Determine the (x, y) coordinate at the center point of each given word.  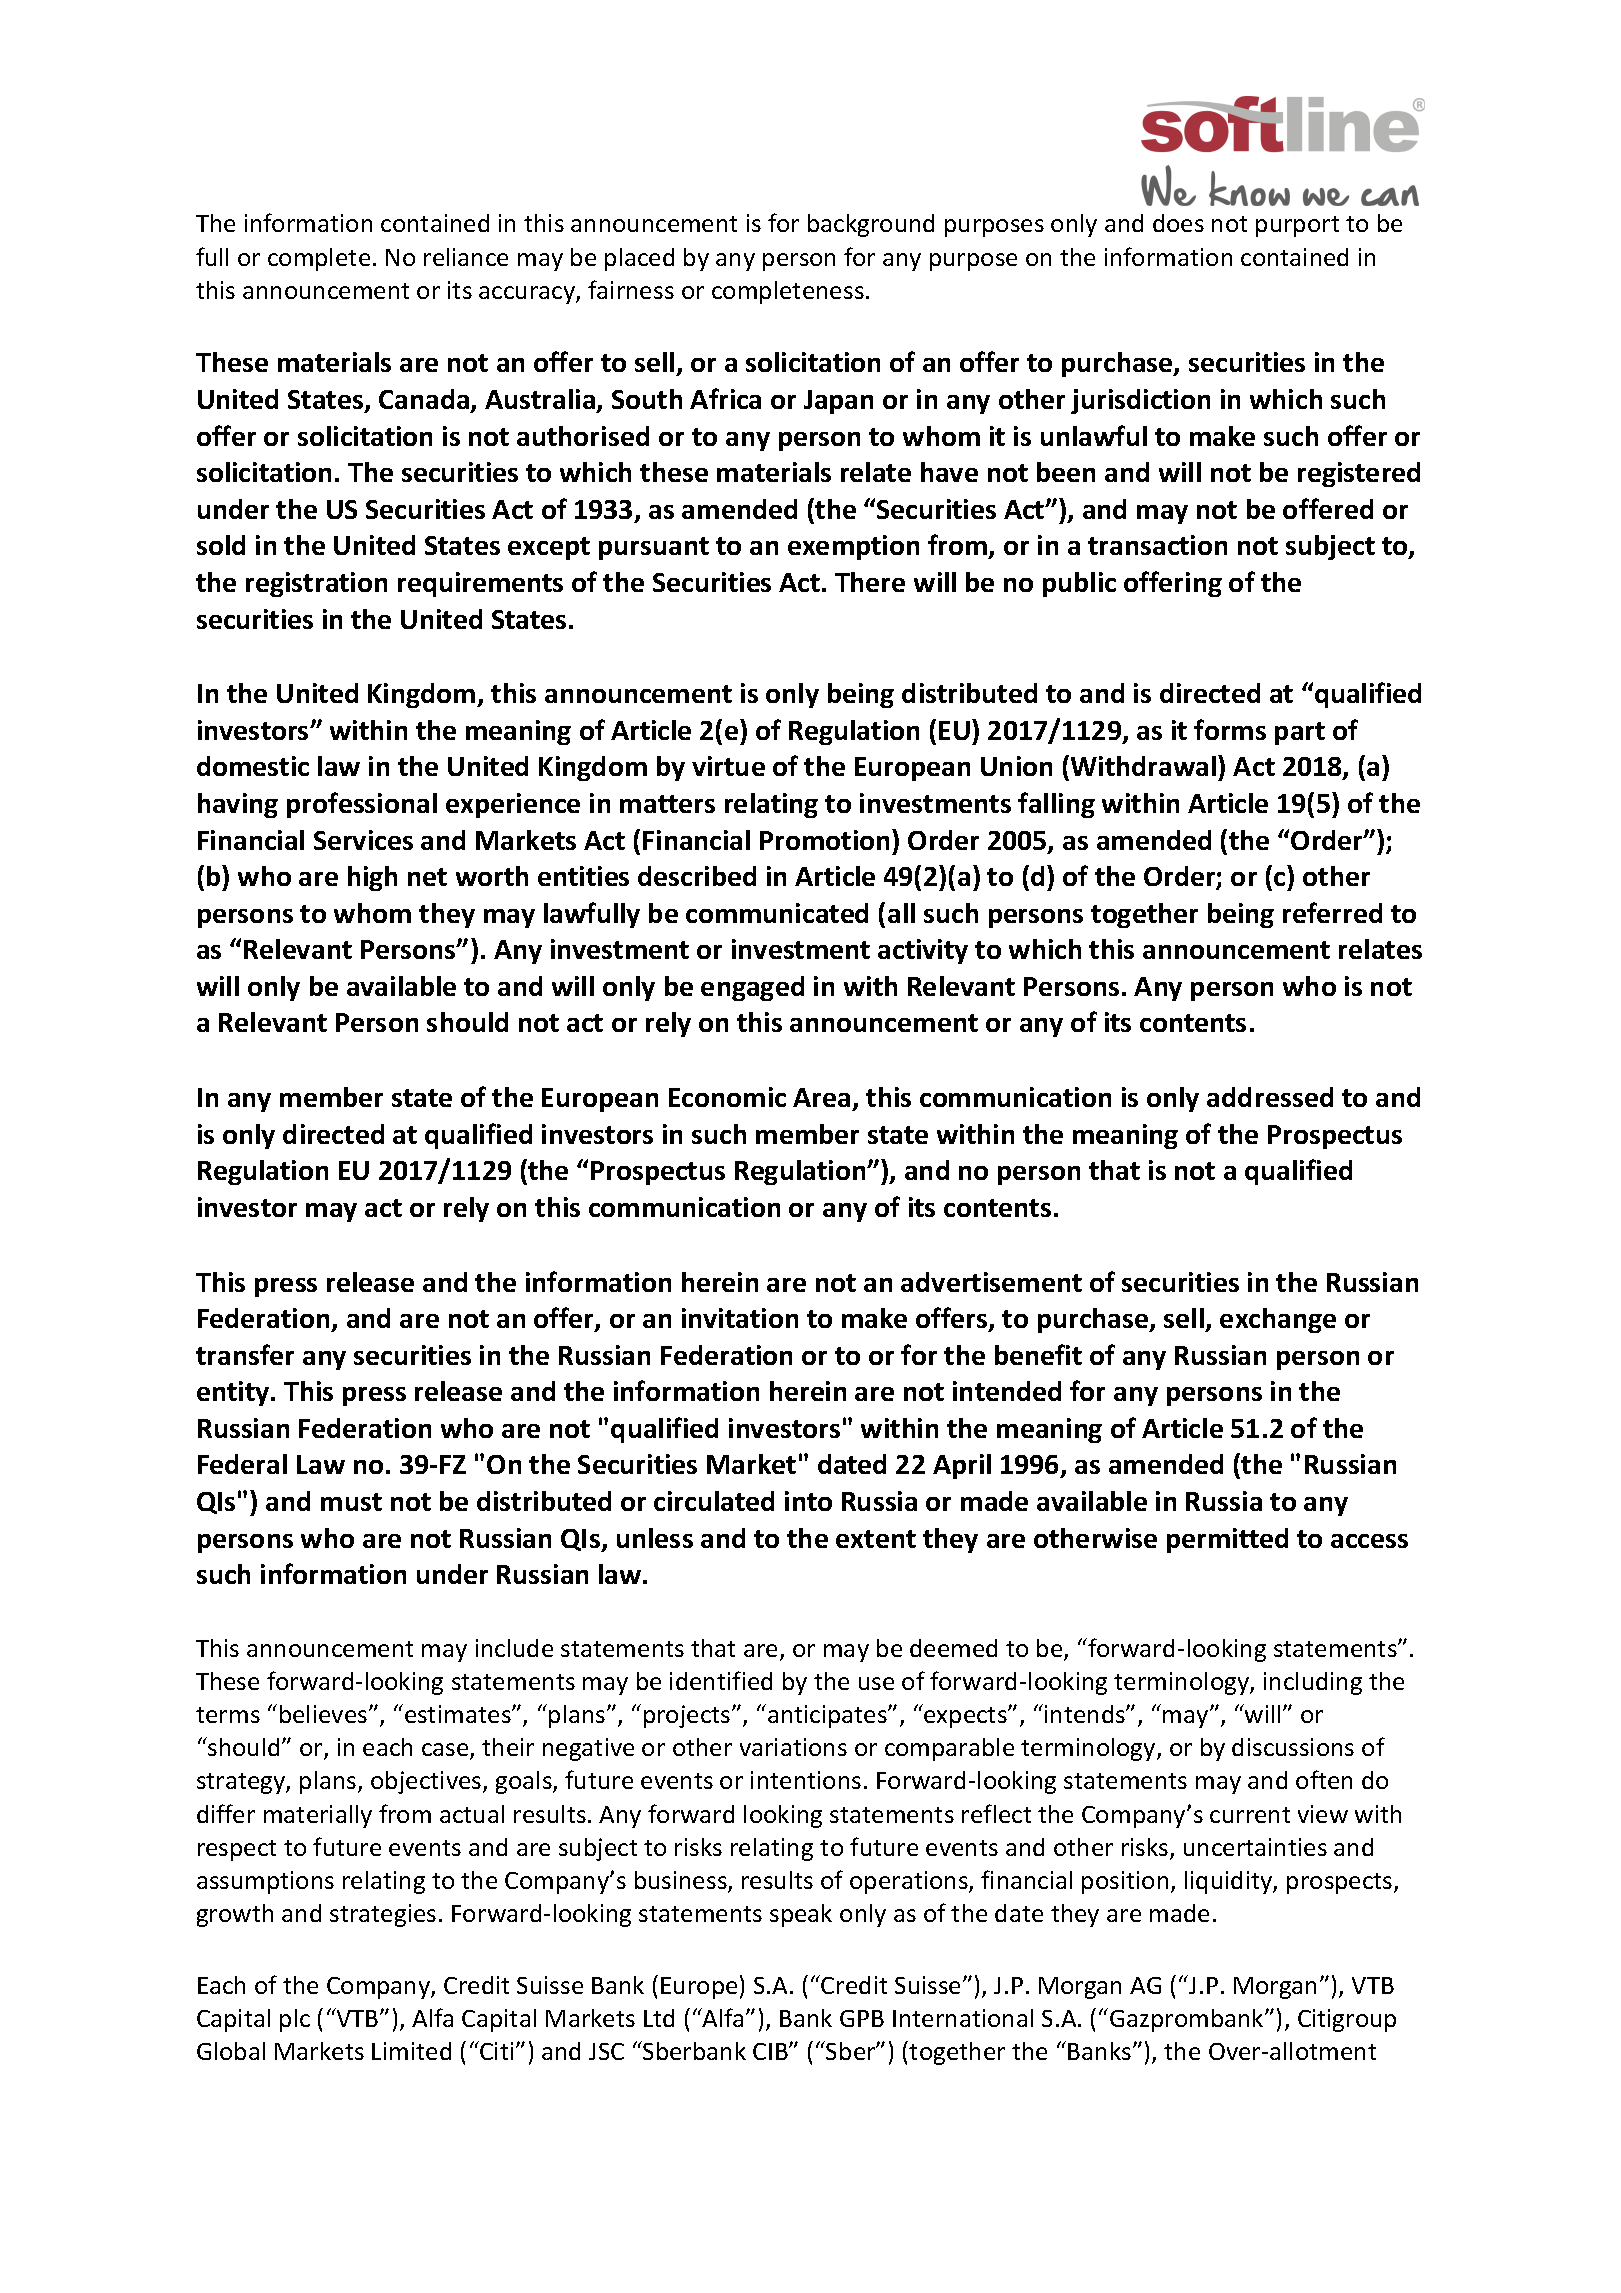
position (1125, 1882)
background (871, 225)
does (1178, 223)
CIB (771, 2051)
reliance (466, 257)
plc (295, 2020)
